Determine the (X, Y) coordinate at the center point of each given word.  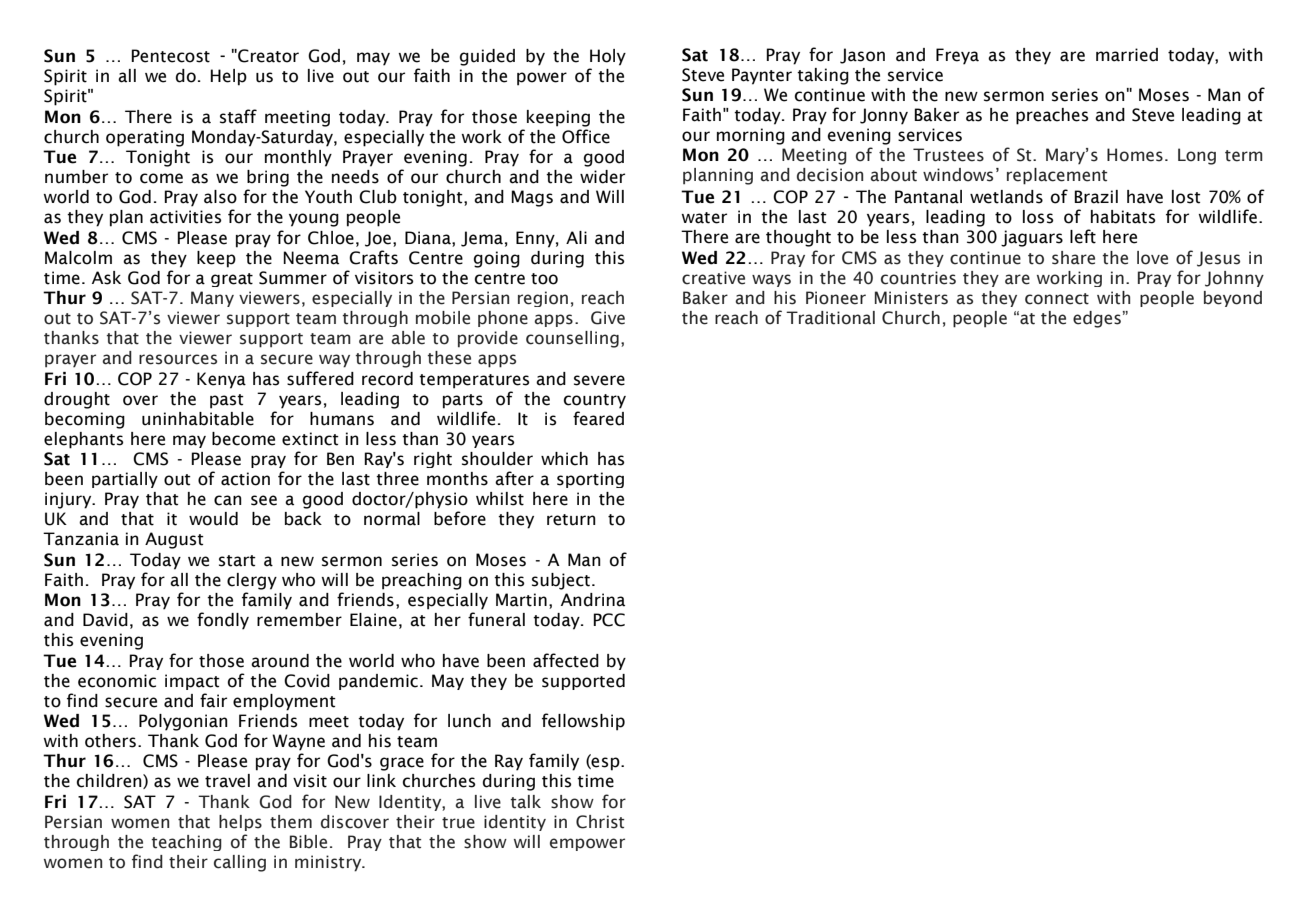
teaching (187, 843)
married (1127, 55)
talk (526, 802)
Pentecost (170, 56)
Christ (600, 822)
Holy (608, 57)
